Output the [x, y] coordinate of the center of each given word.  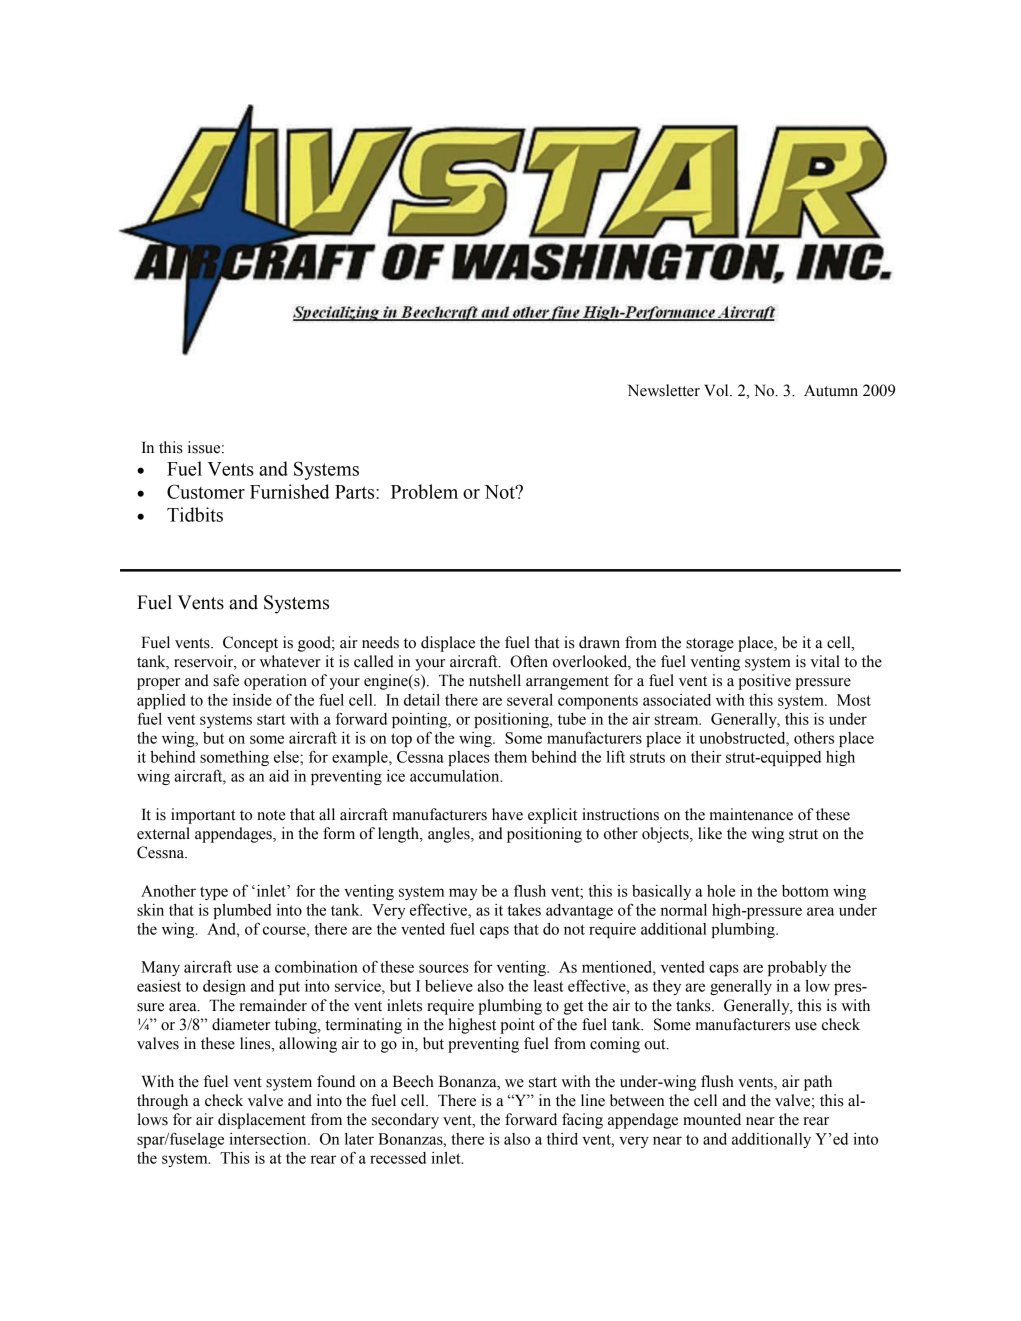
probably [797, 968]
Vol [717, 390]
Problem [424, 491]
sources [444, 968]
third [562, 1139]
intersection [269, 1139]
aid [279, 776]
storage [710, 645]
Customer [206, 491]
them [510, 757]
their [706, 757]
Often [529, 661]
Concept [250, 644]
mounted [712, 1119]
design [224, 987]
